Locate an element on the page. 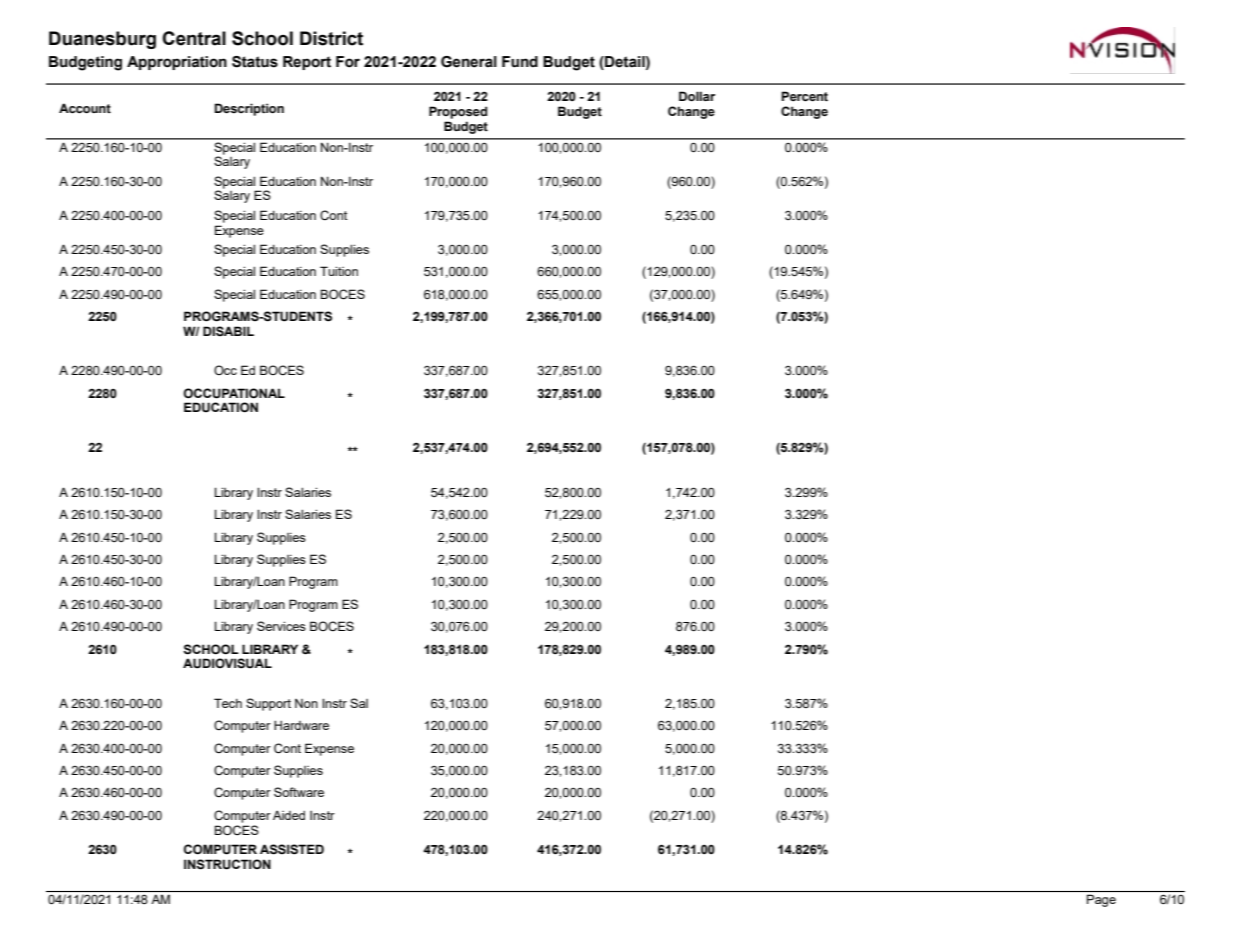  Services is located at coordinates (281, 626).
